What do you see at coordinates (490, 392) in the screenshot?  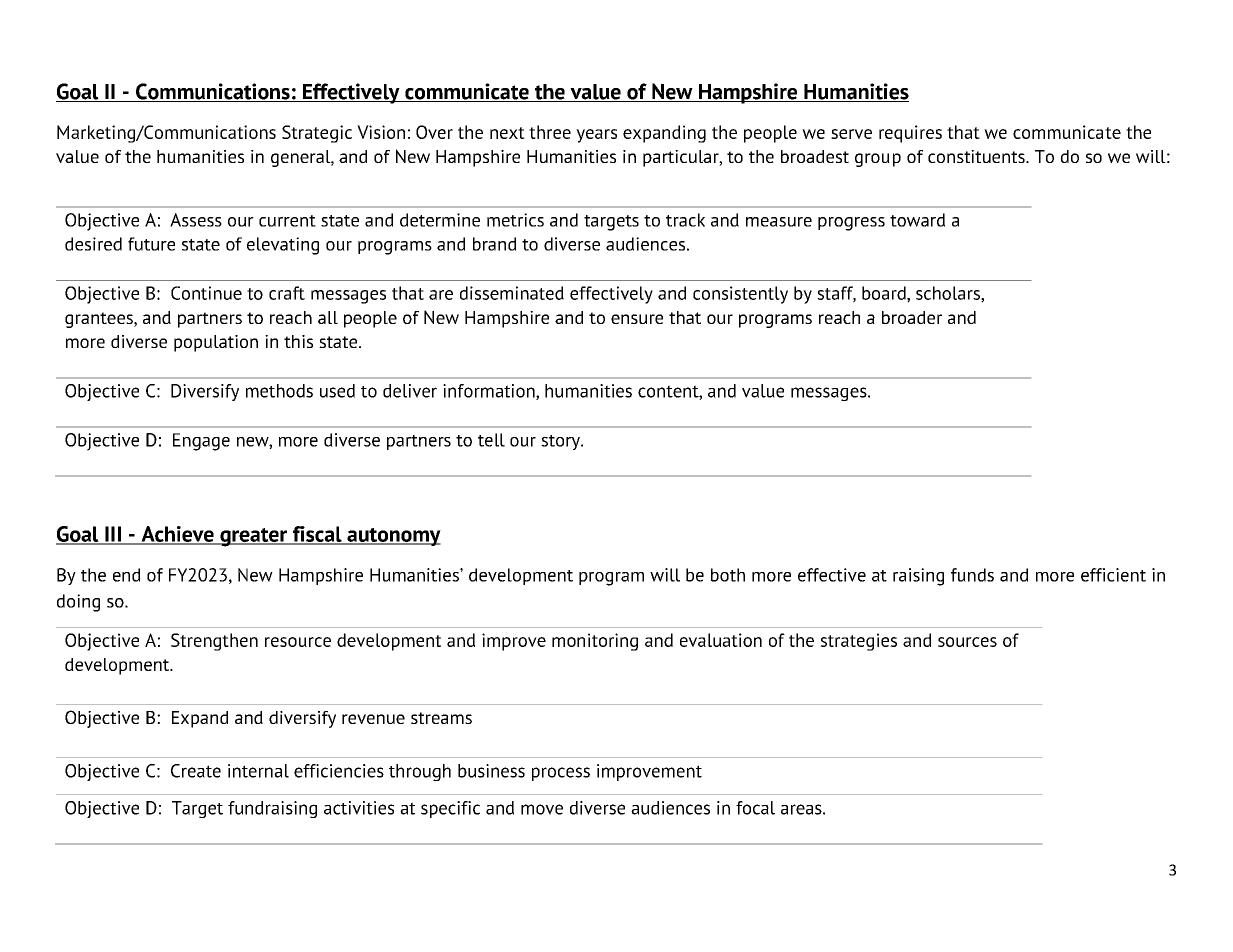 I see `information` at bounding box center [490, 392].
